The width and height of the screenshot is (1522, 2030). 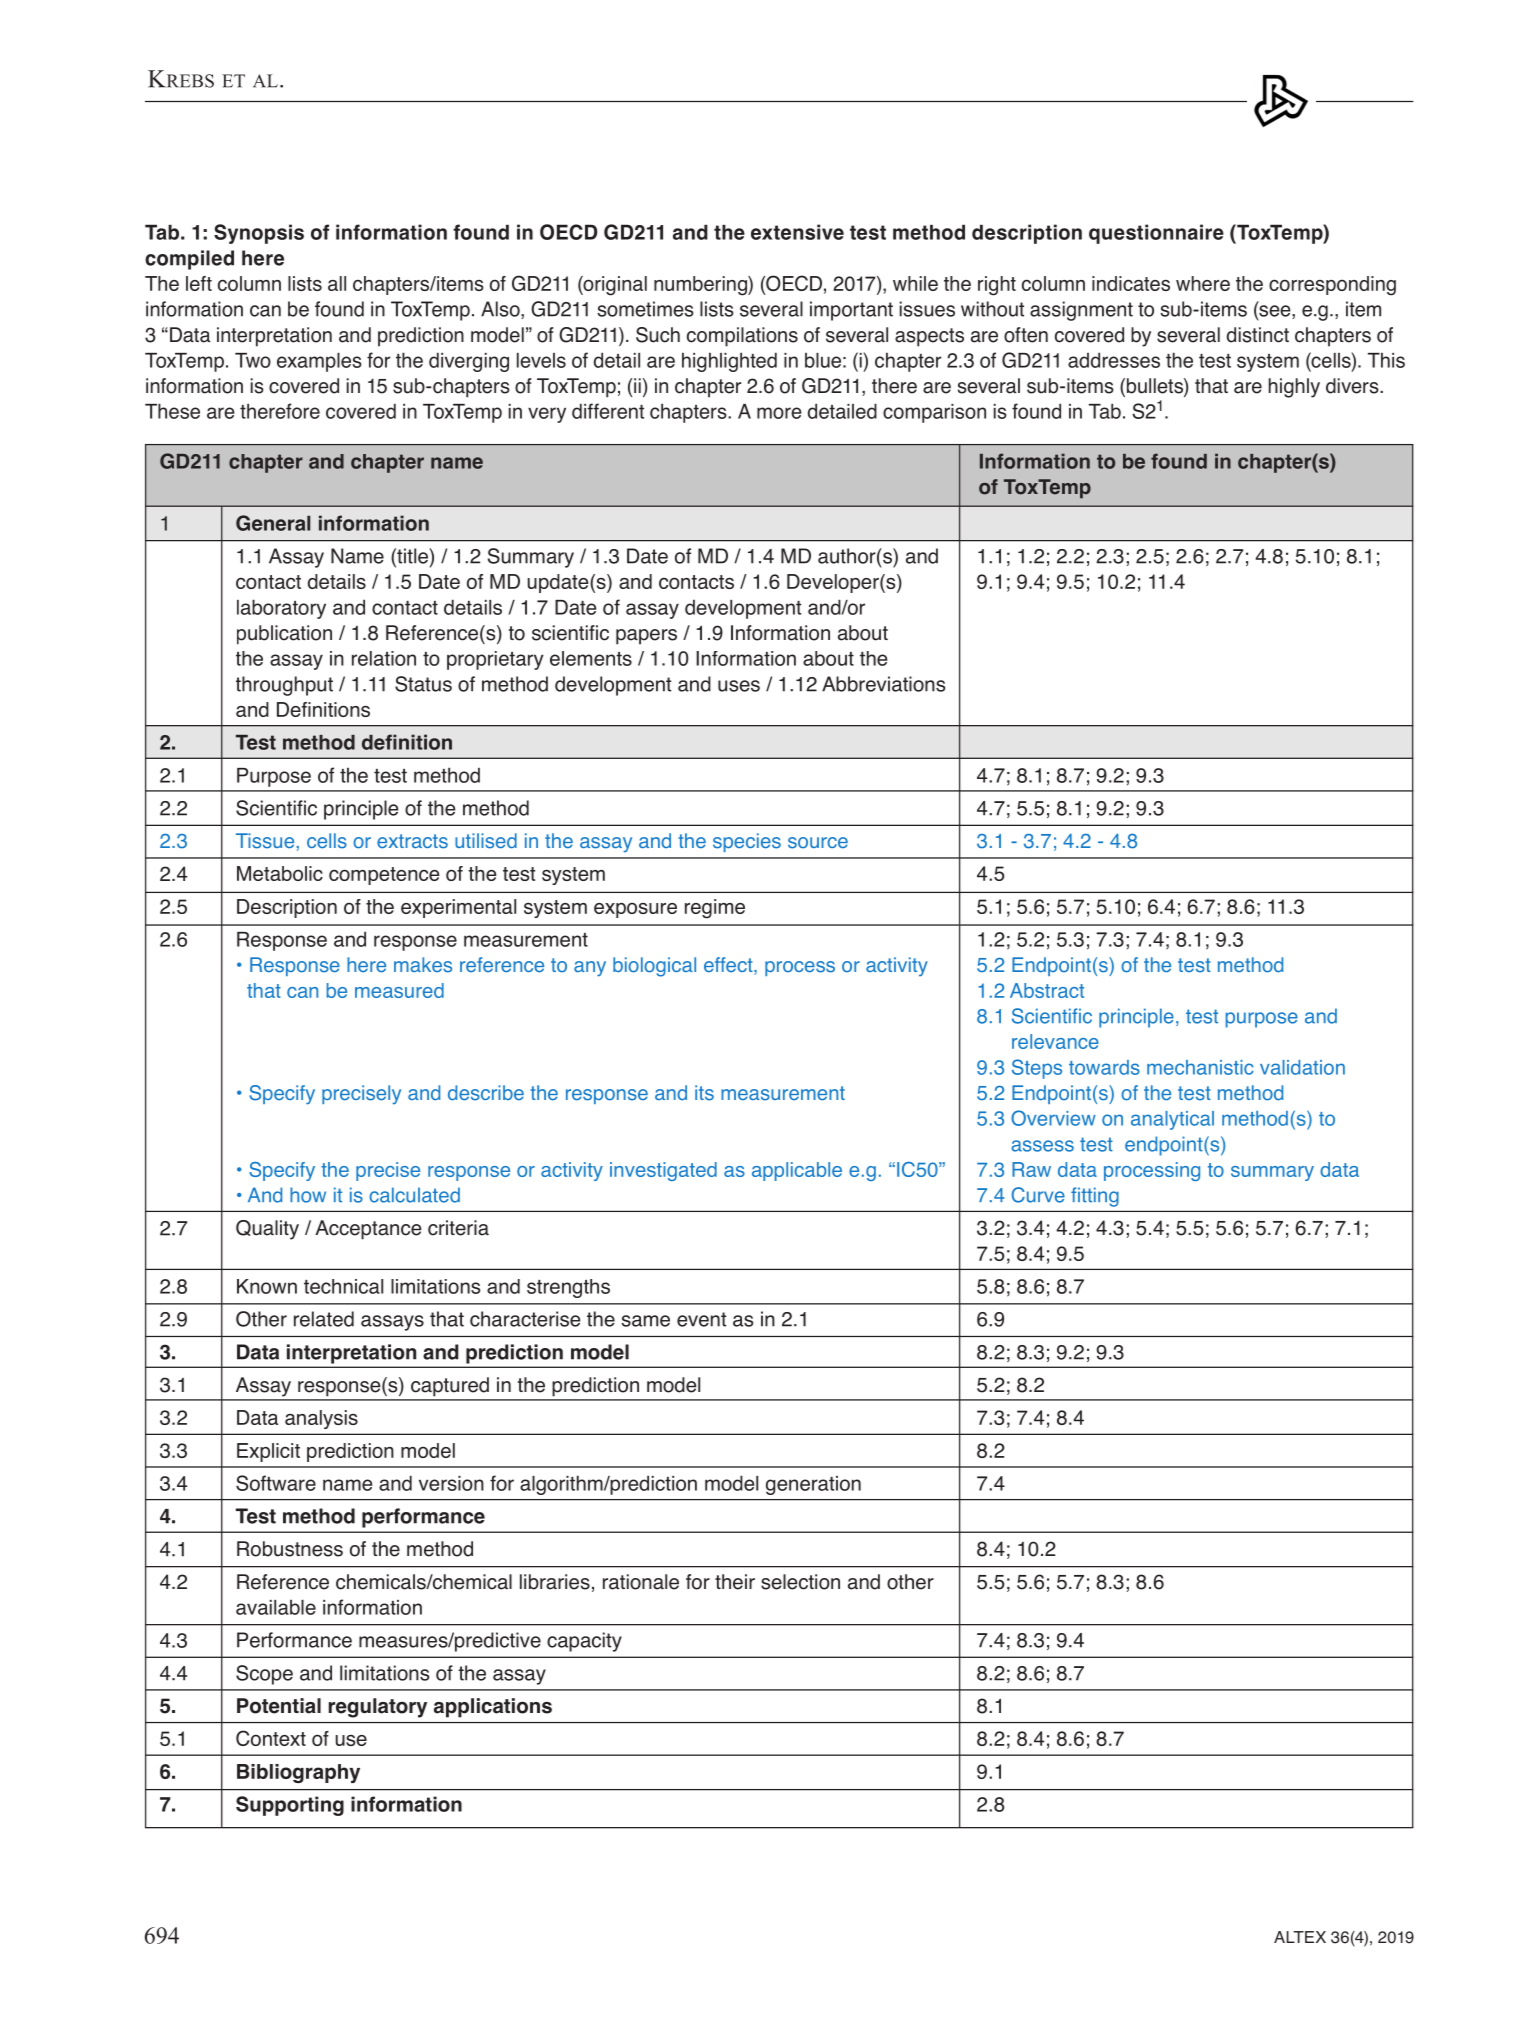 I want to click on Software, so click(x=276, y=1483).
